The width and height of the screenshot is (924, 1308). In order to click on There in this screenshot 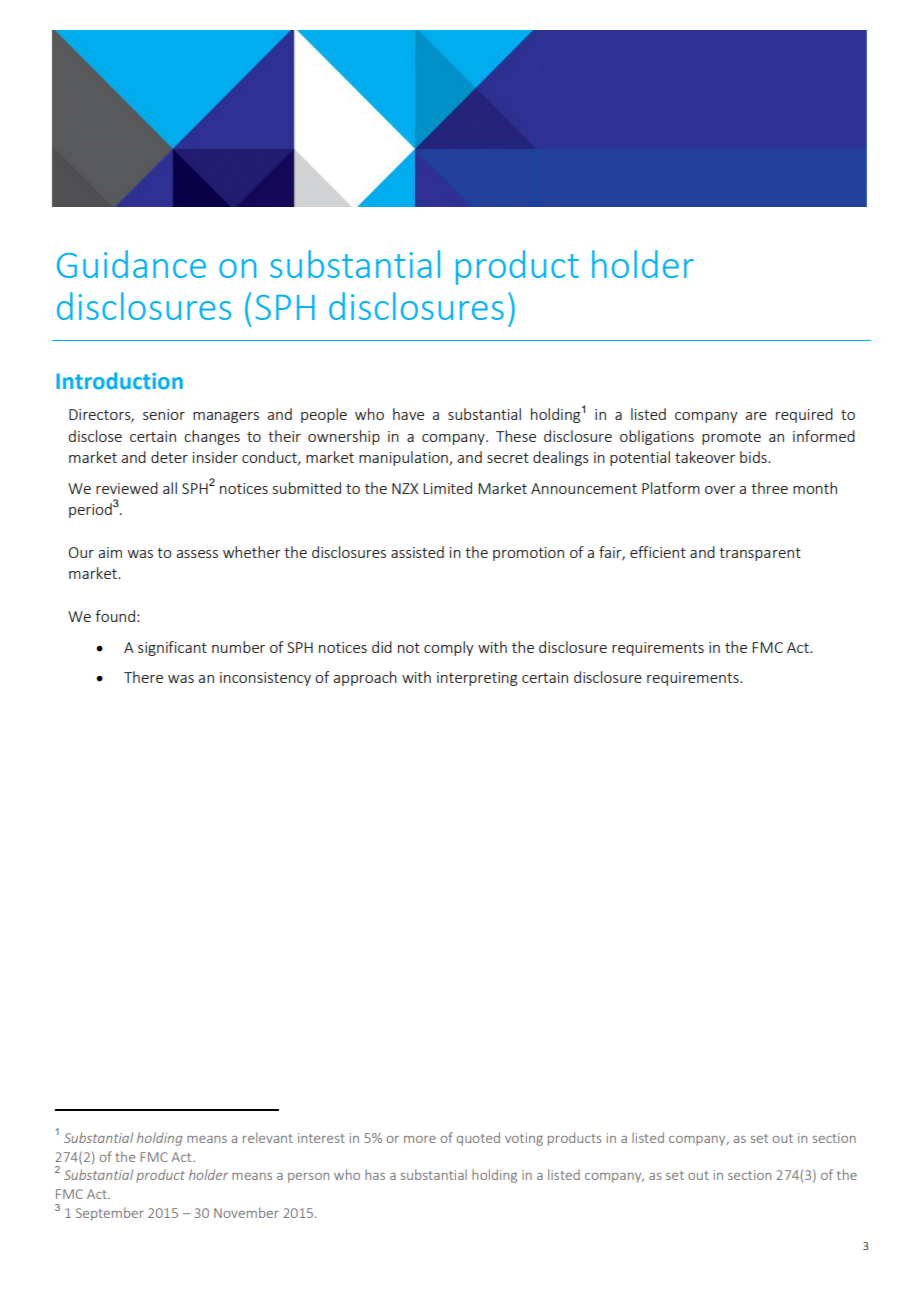, I will do `click(143, 677)`.
